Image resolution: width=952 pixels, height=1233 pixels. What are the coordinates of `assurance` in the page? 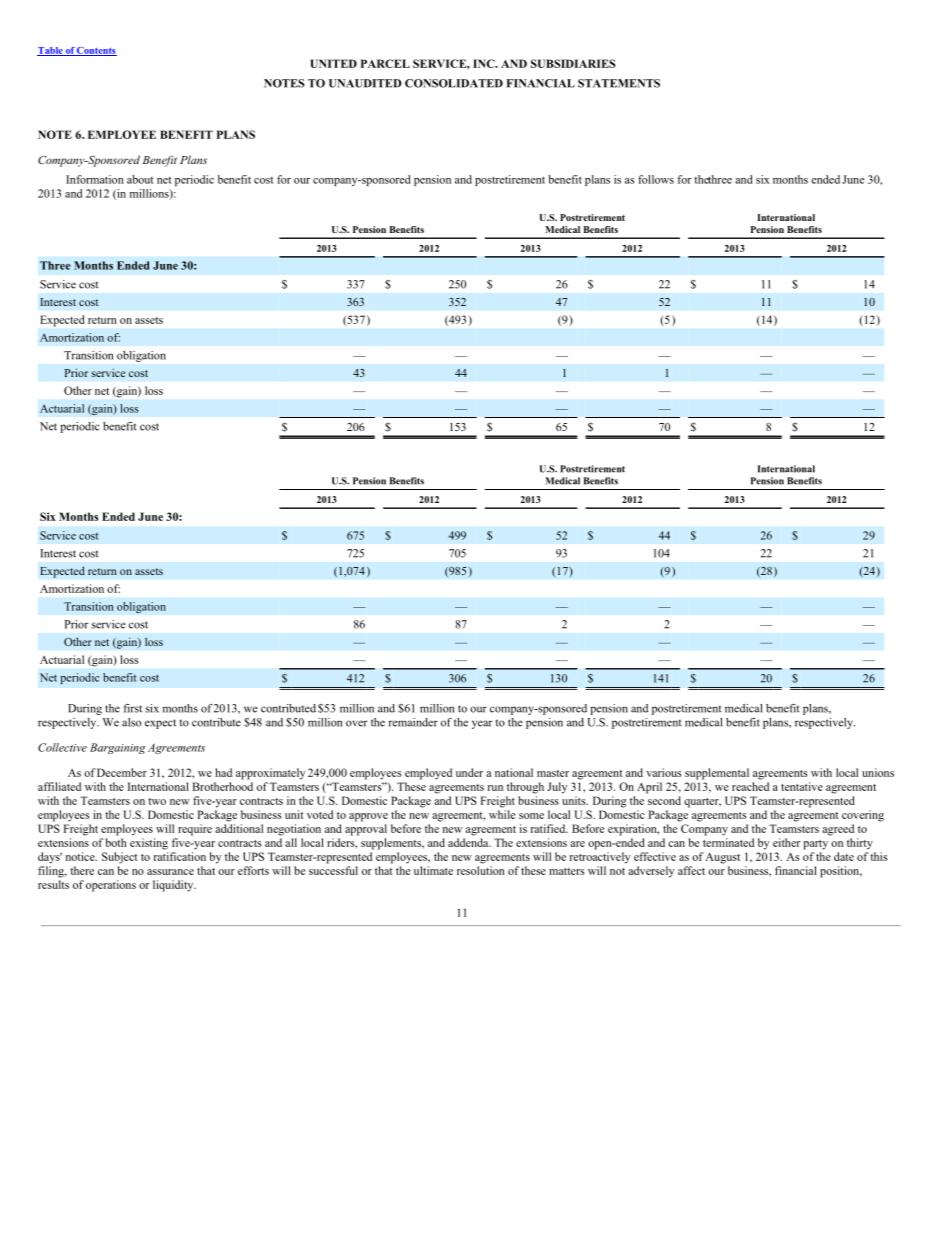 It's located at (170, 872).
